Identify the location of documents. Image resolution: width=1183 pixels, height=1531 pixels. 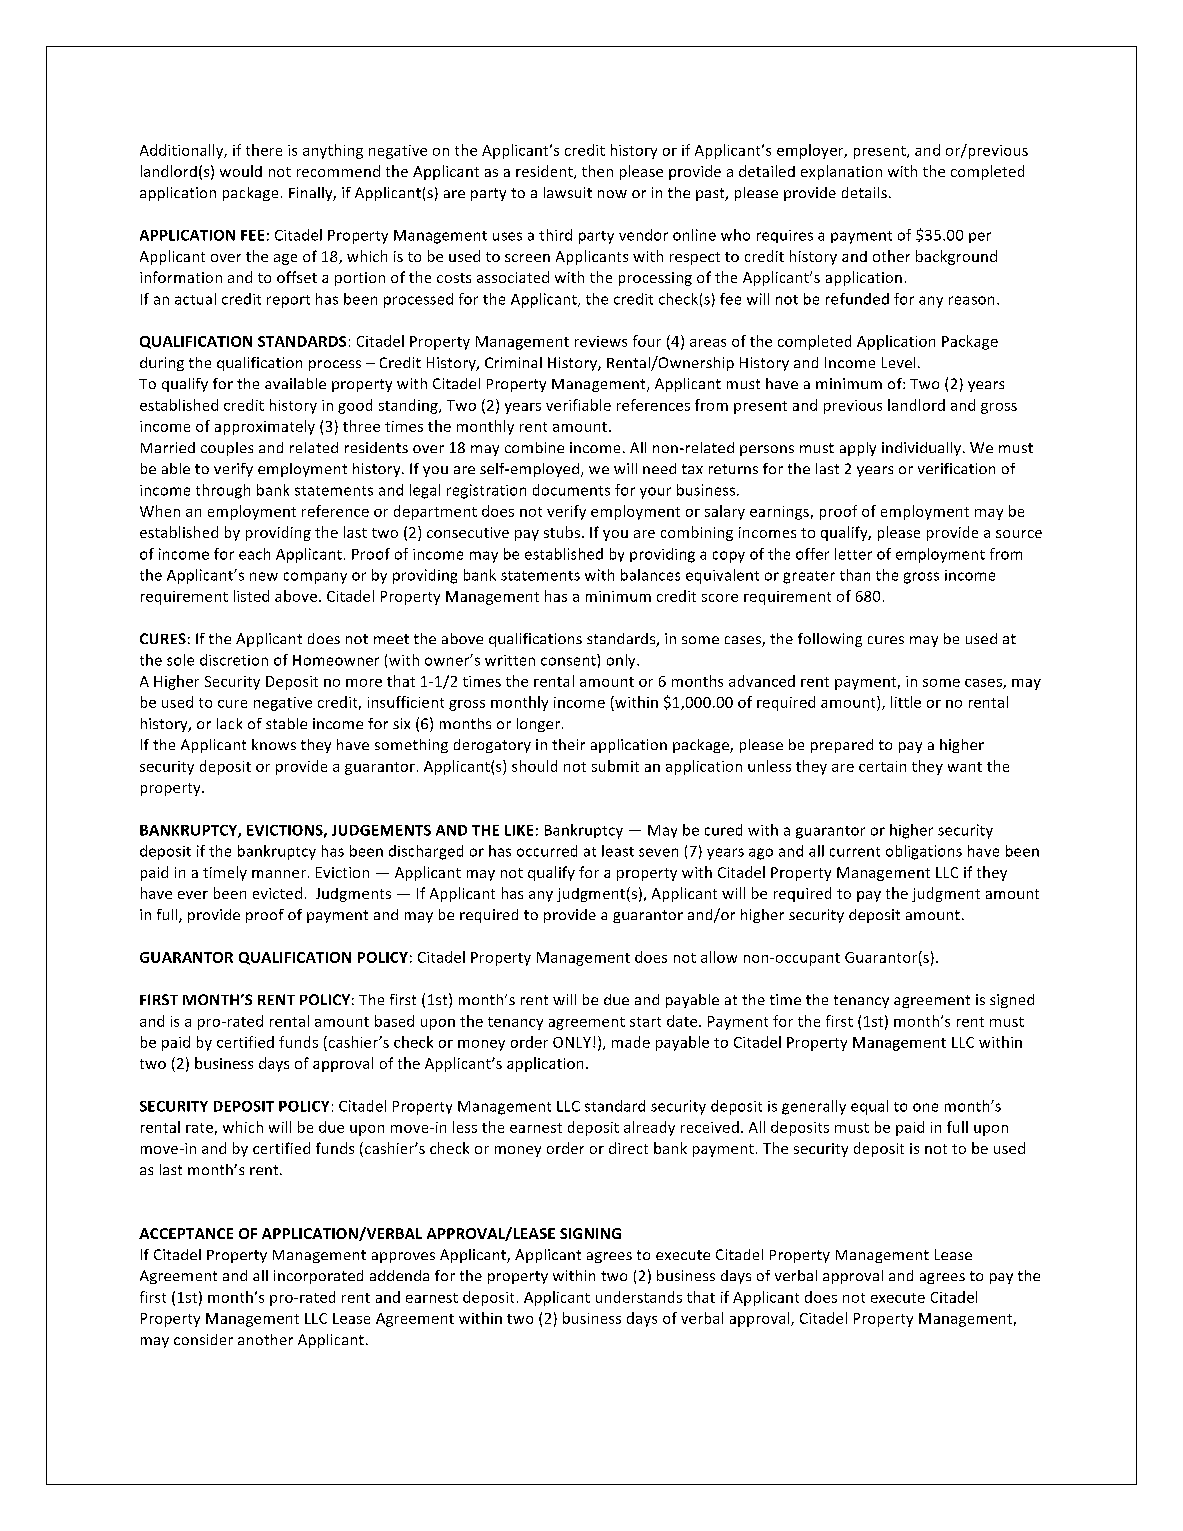
(571, 490).
